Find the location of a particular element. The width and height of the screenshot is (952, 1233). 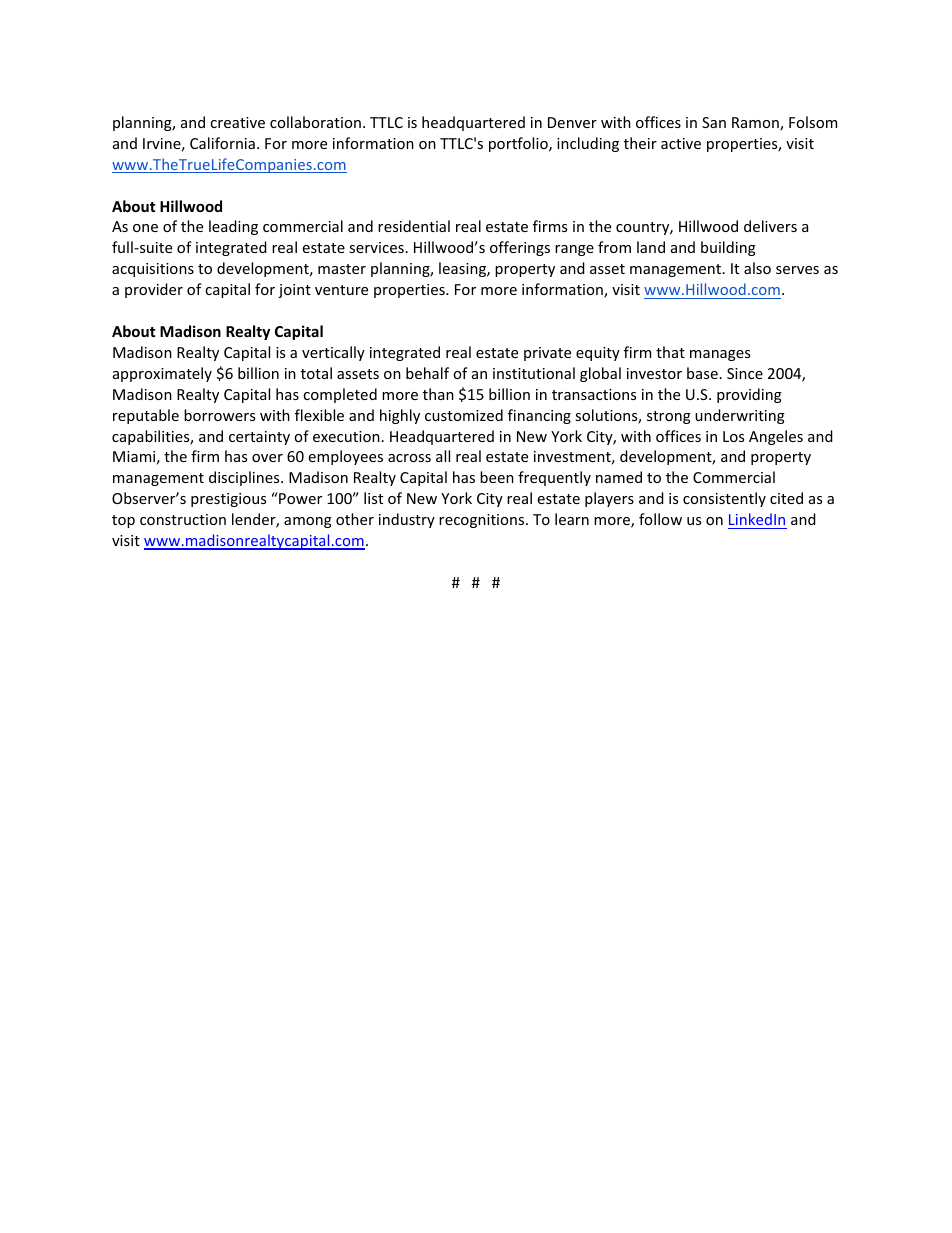

customized is located at coordinates (464, 415).
